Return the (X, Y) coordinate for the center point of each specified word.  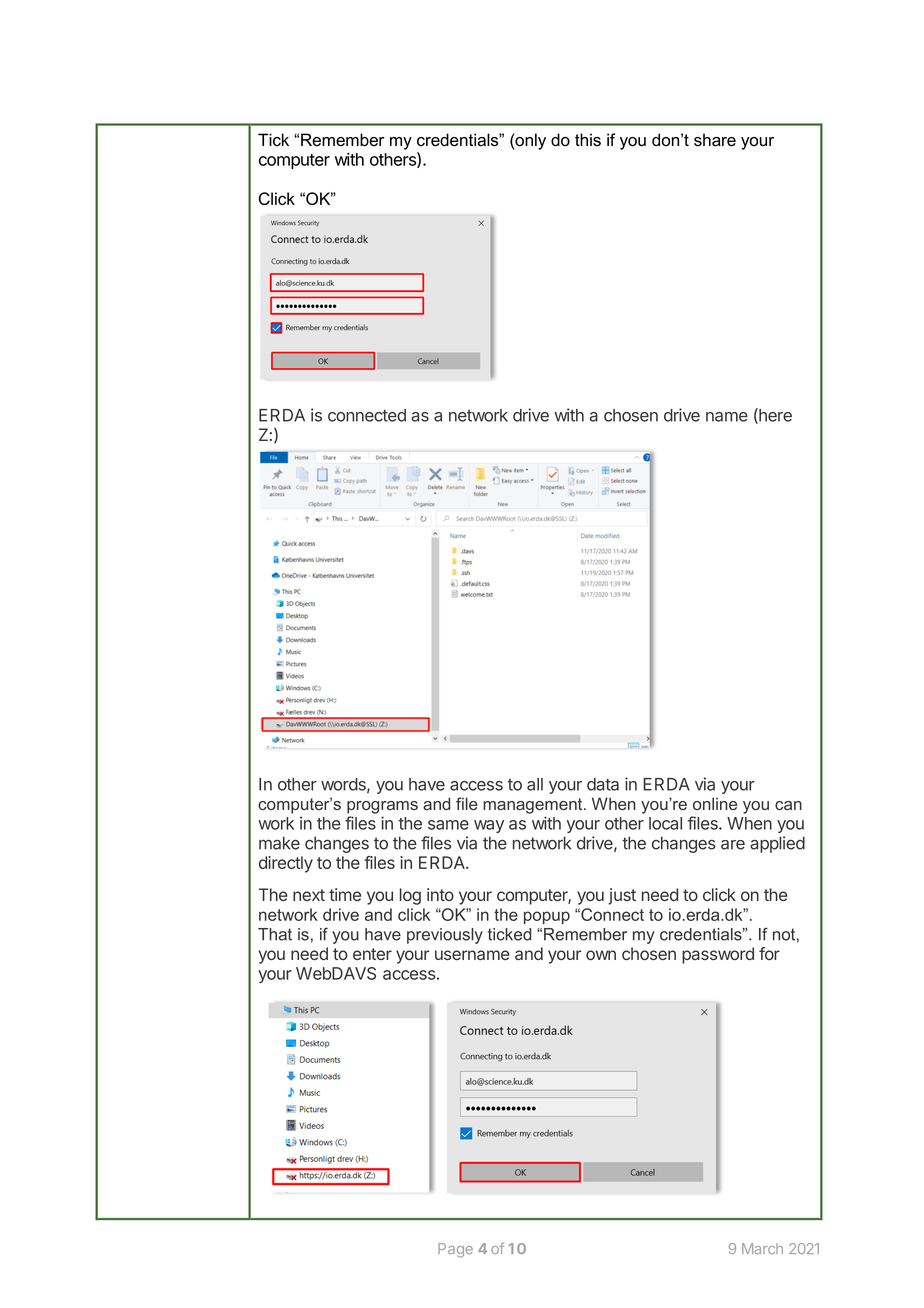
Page (455, 1250)
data (603, 784)
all (535, 784)
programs (382, 807)
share (715, 140)
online (715, 803)
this (588, 140)
